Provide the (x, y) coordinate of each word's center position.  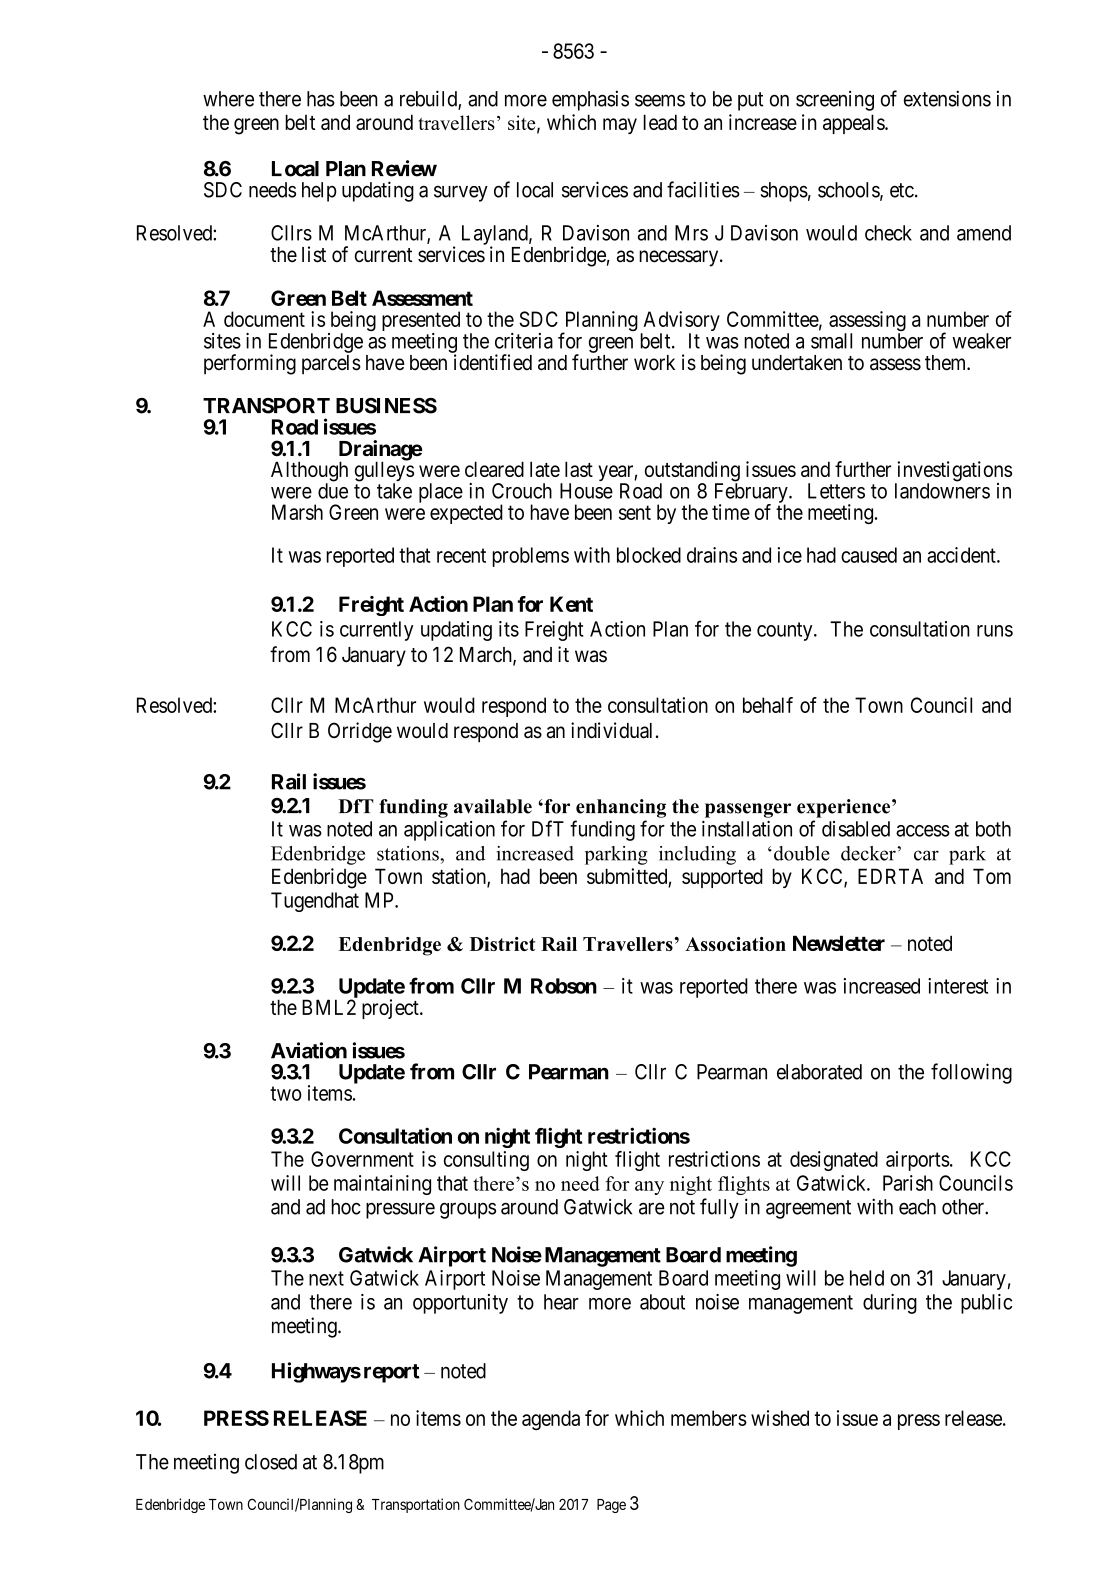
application (449, 831)
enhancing (621, 808)
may (620, 126)
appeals (854, 124)
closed (271, 1462)
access (923, 831)
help (319, 192)
